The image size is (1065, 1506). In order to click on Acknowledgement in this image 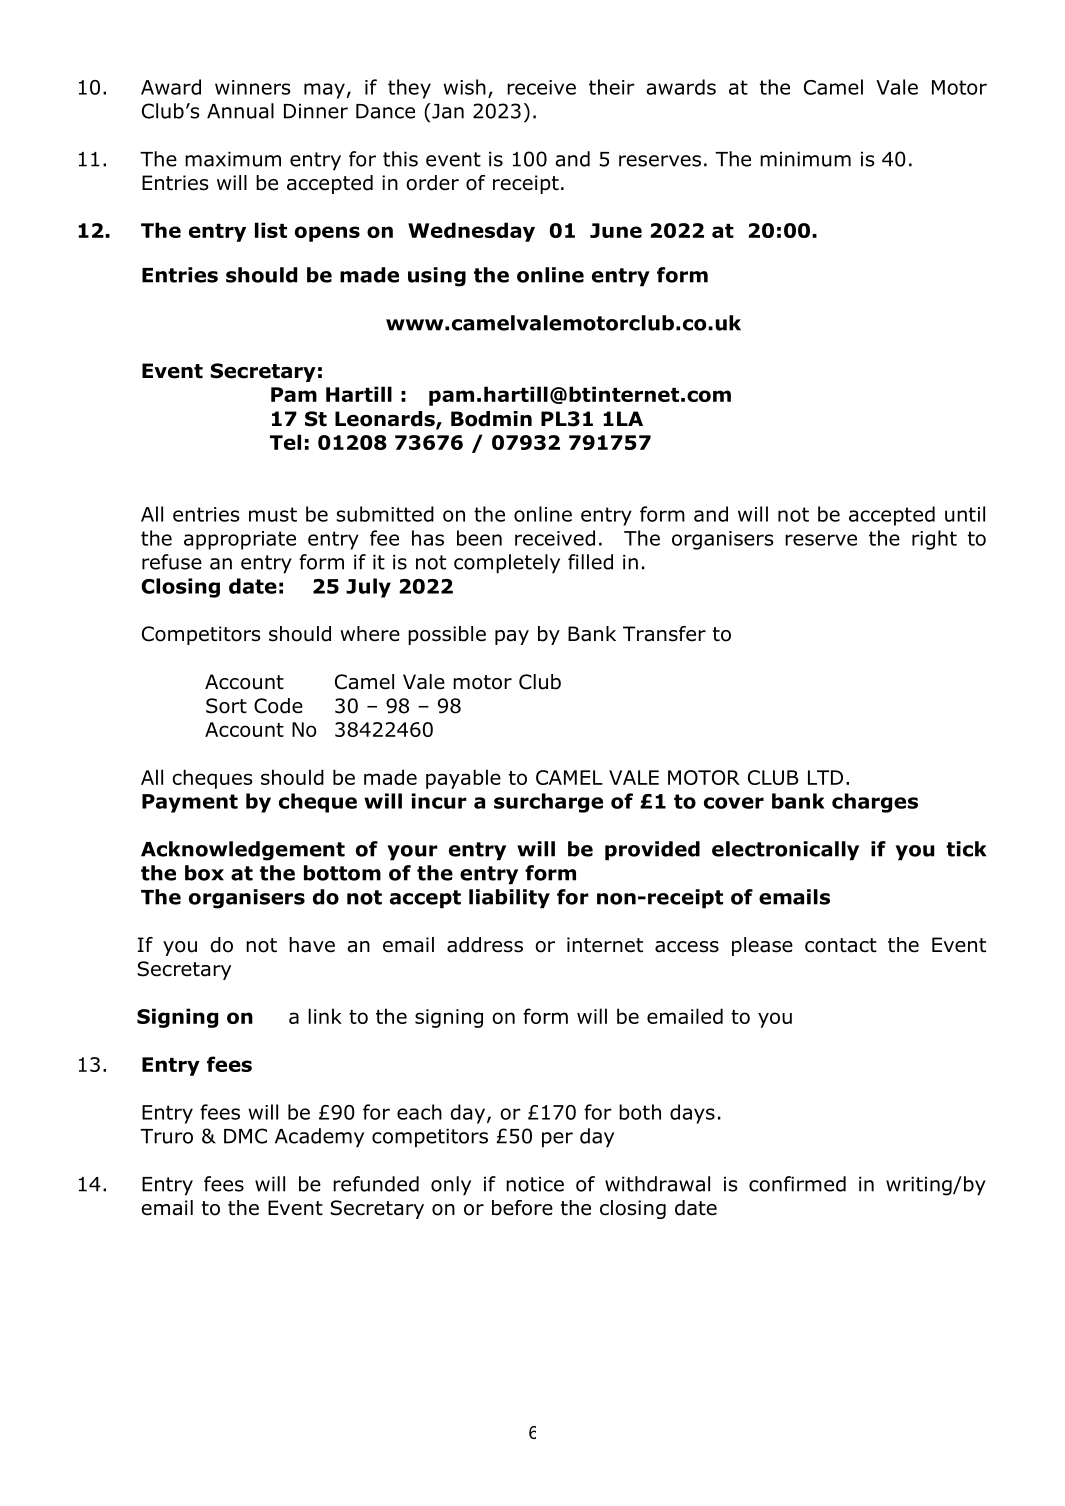, I will do `click(243, 851)`.
